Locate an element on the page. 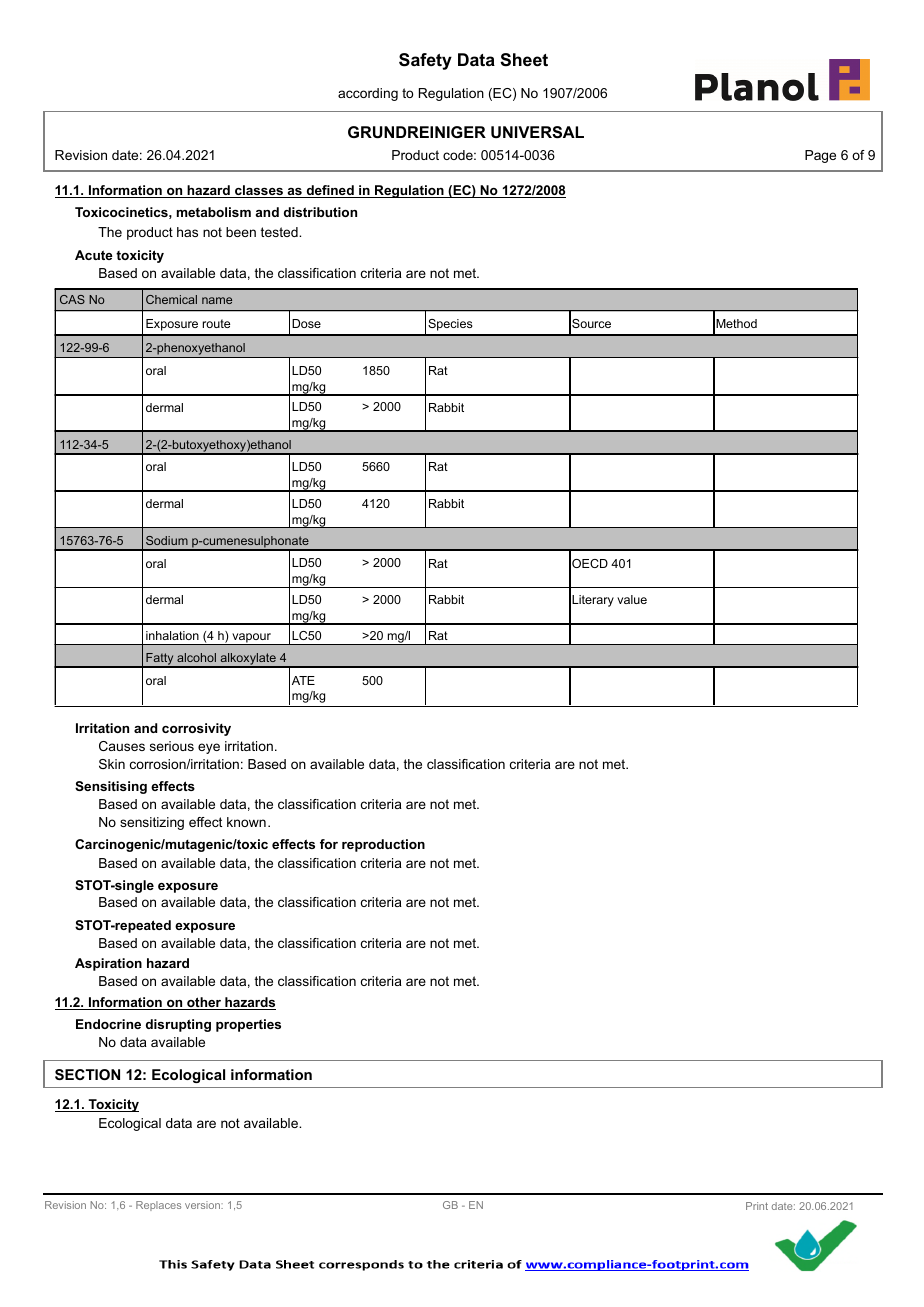 The width and height of the document is (924, 1307). vapour is located at coordinates (251, 639).
